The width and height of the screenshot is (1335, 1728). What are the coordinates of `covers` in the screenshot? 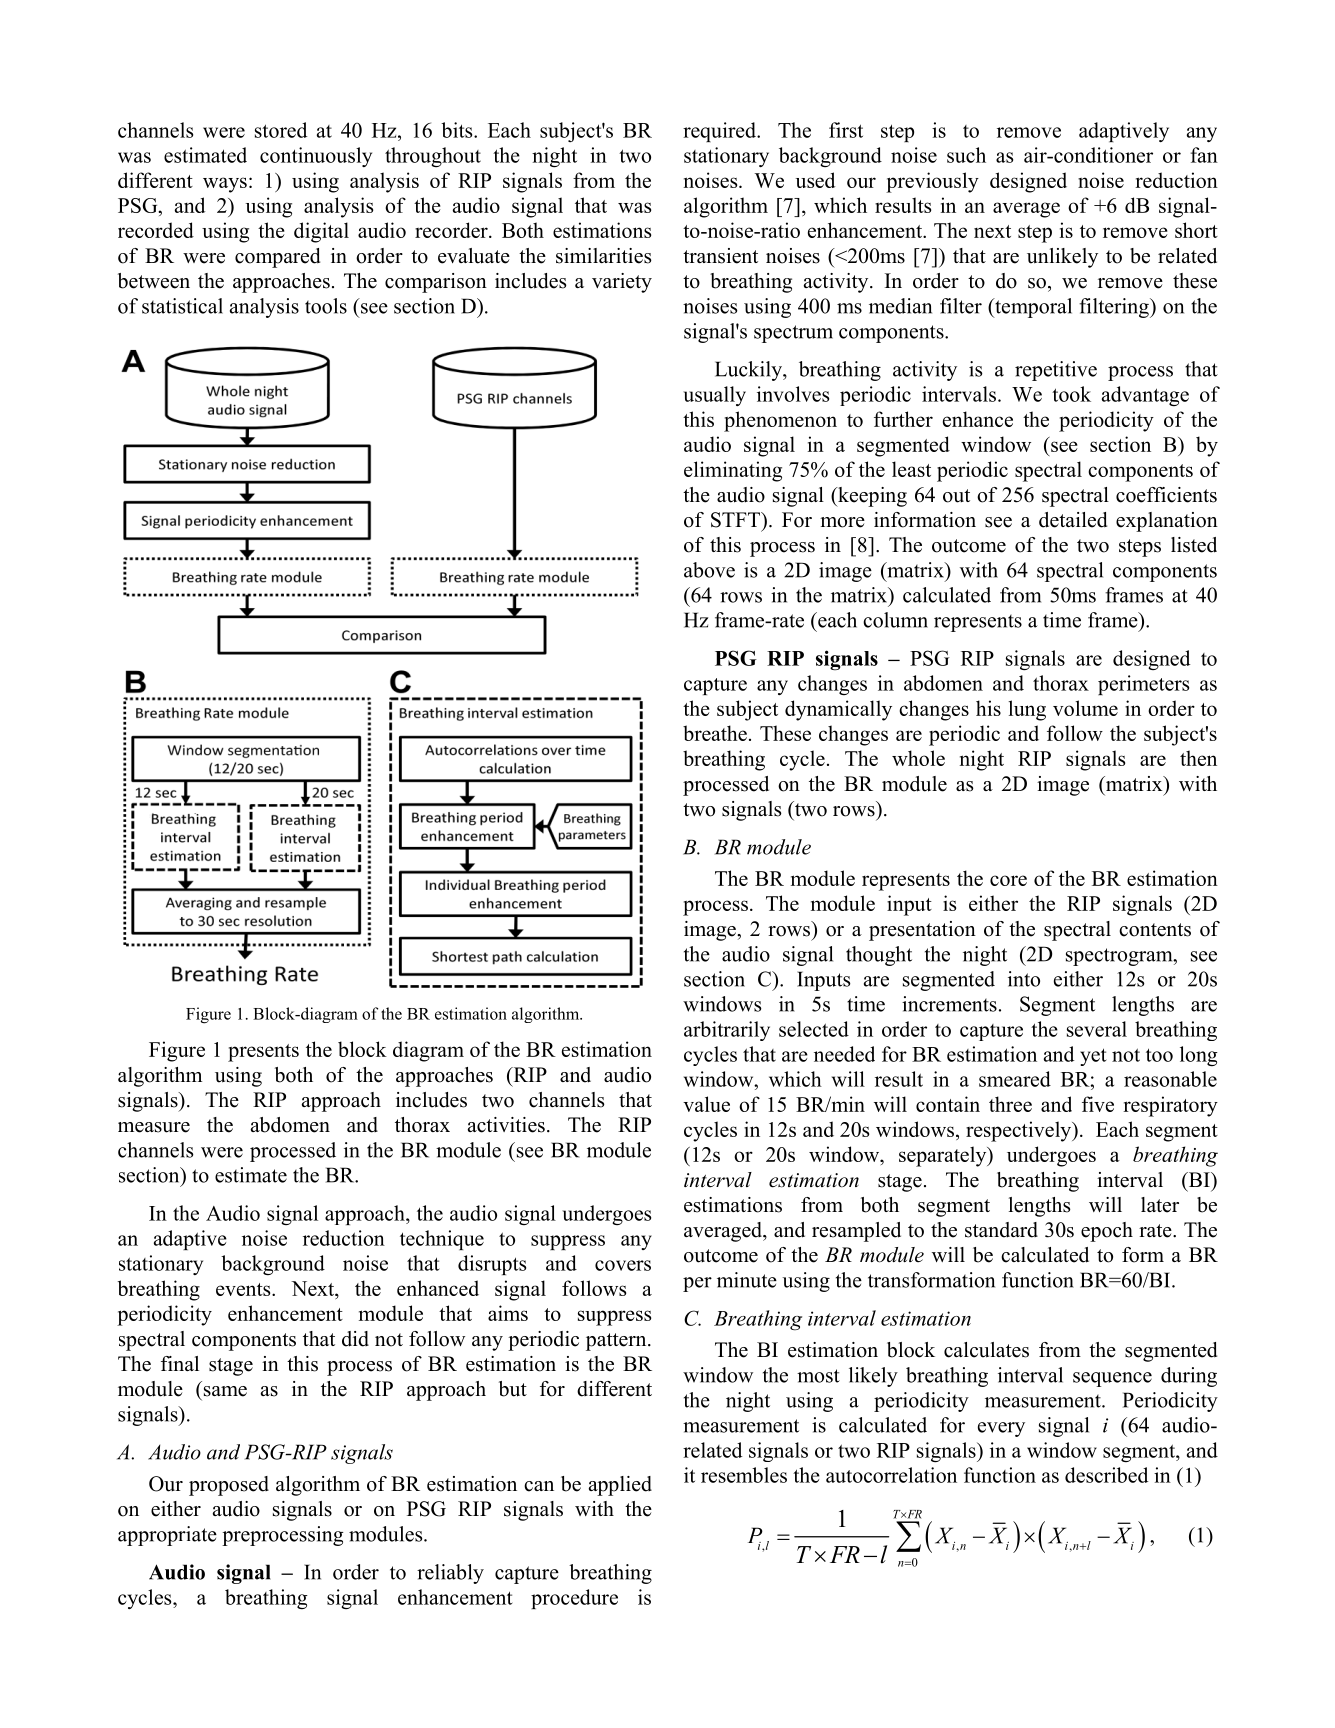 It's located at (623, 1265).
